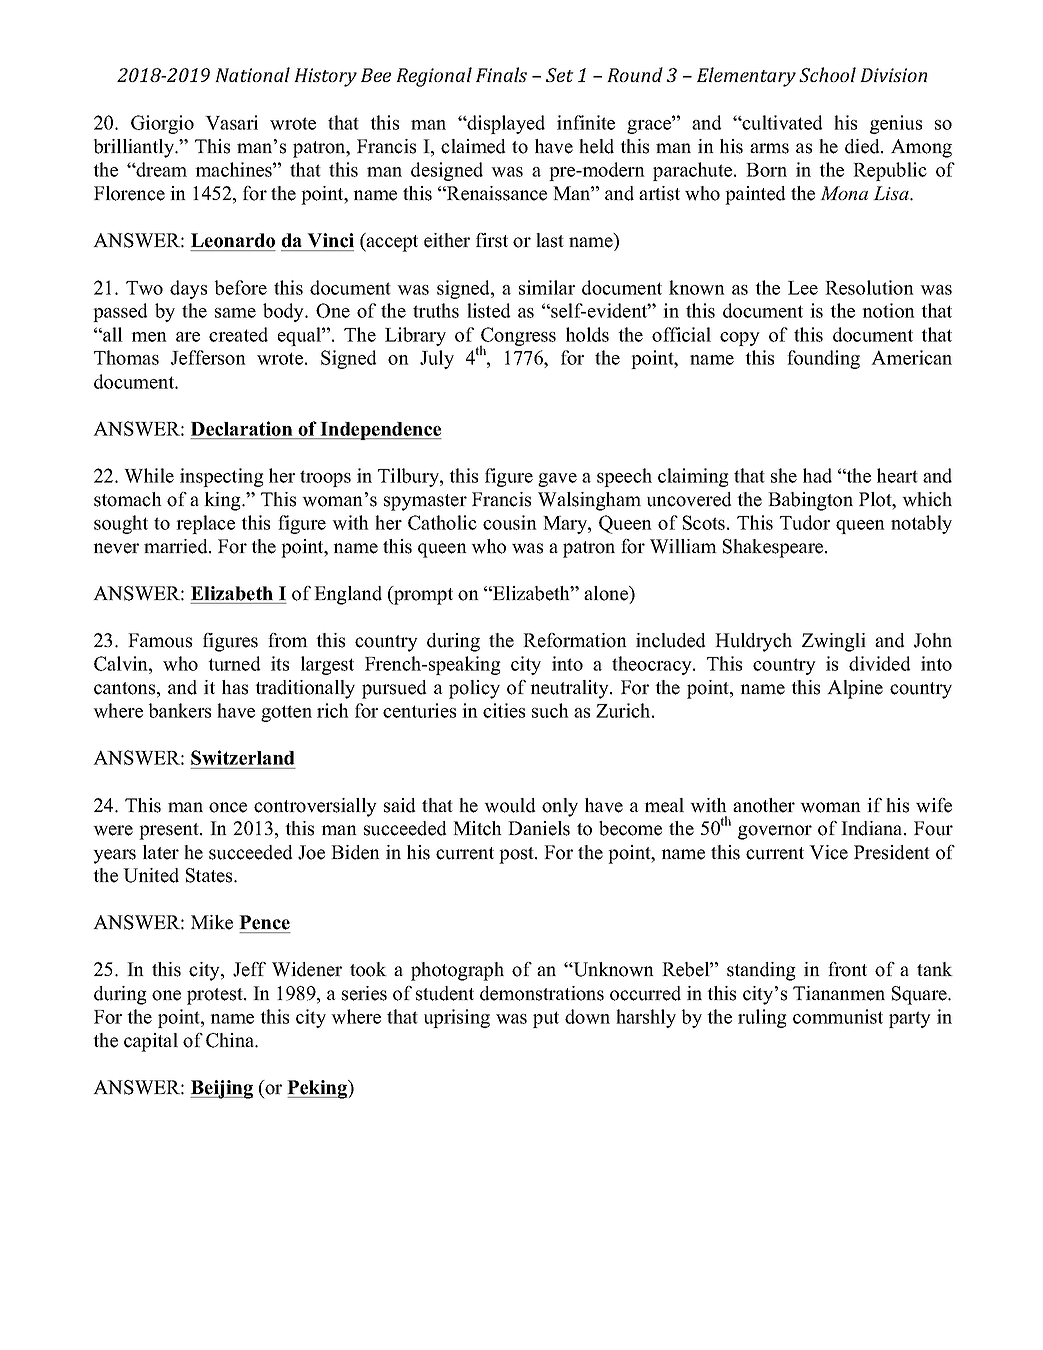 This image has height=1350, width=1043. I want to click on Beijing, so click(221, 1089).
